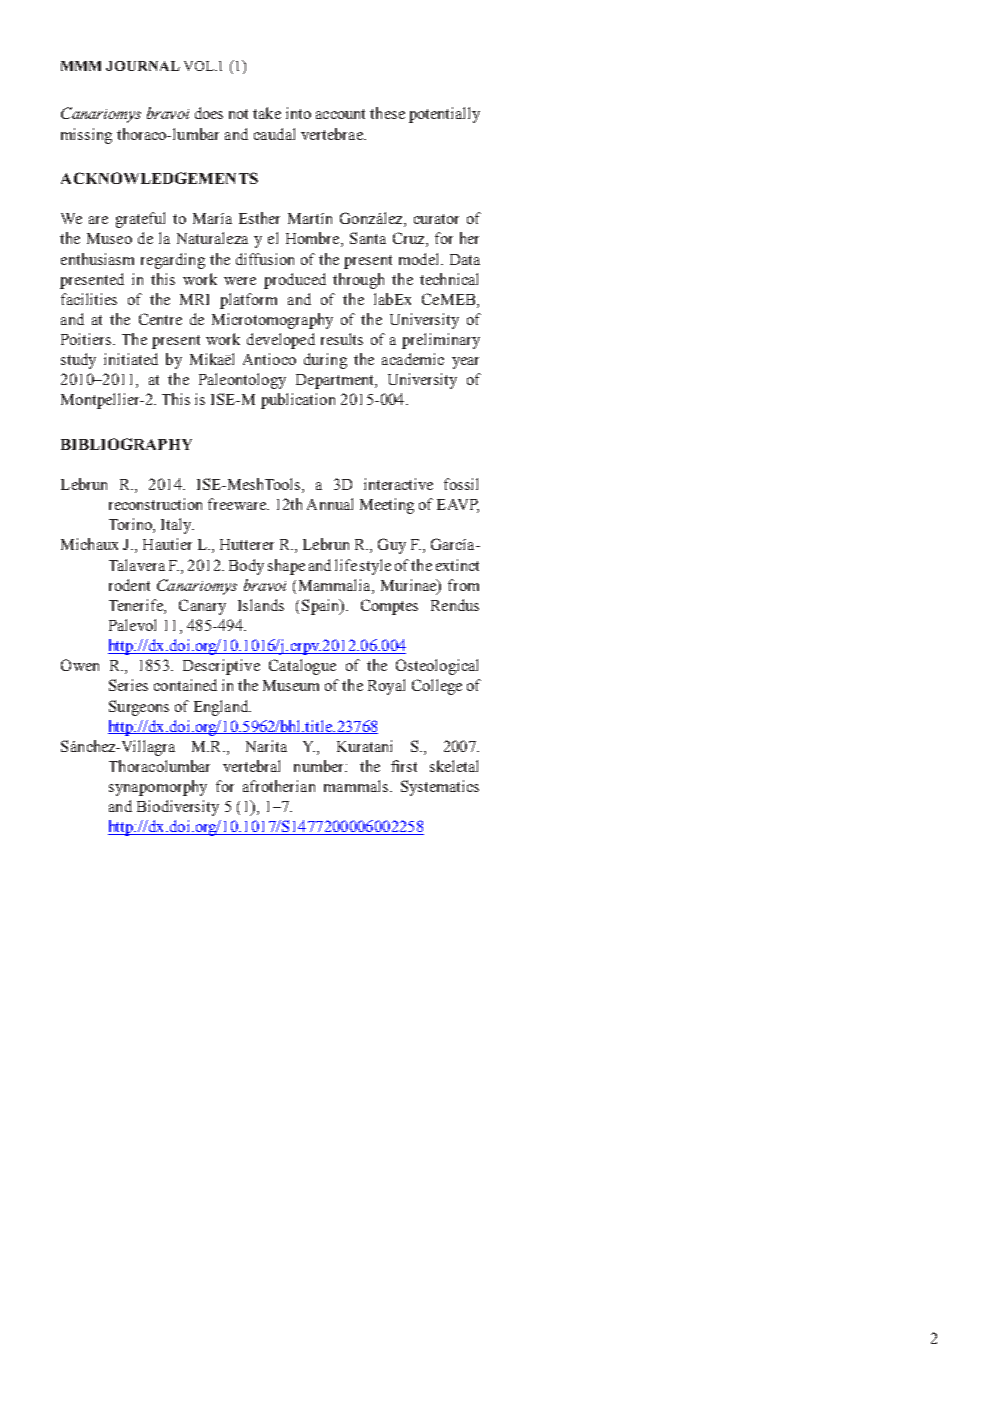 The image size is (999, 1413). I want to click on Catalogue, so click(302, 667).
